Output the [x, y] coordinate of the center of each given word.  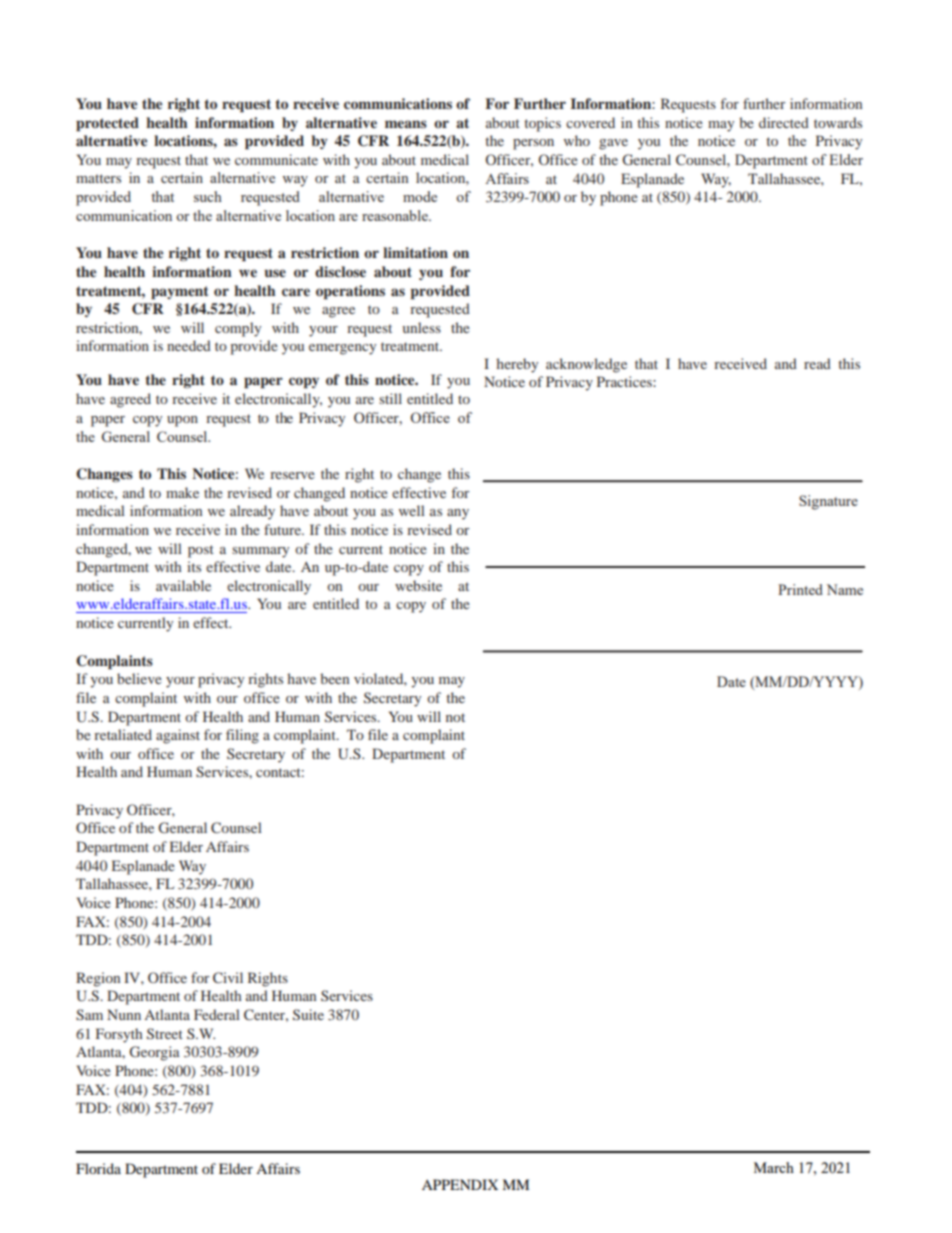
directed [784, 122]
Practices [625, 381]
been [334, 678]
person [533, 144]
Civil [228, 977]
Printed [800, 589]
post [201, 551]
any [458, 514]
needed [189, 345]
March [774, 1167]
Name [845, 589]
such [208, 196]
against [178, 736]
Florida [98, 1168]
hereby [517, 365]
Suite [308, 1014]
